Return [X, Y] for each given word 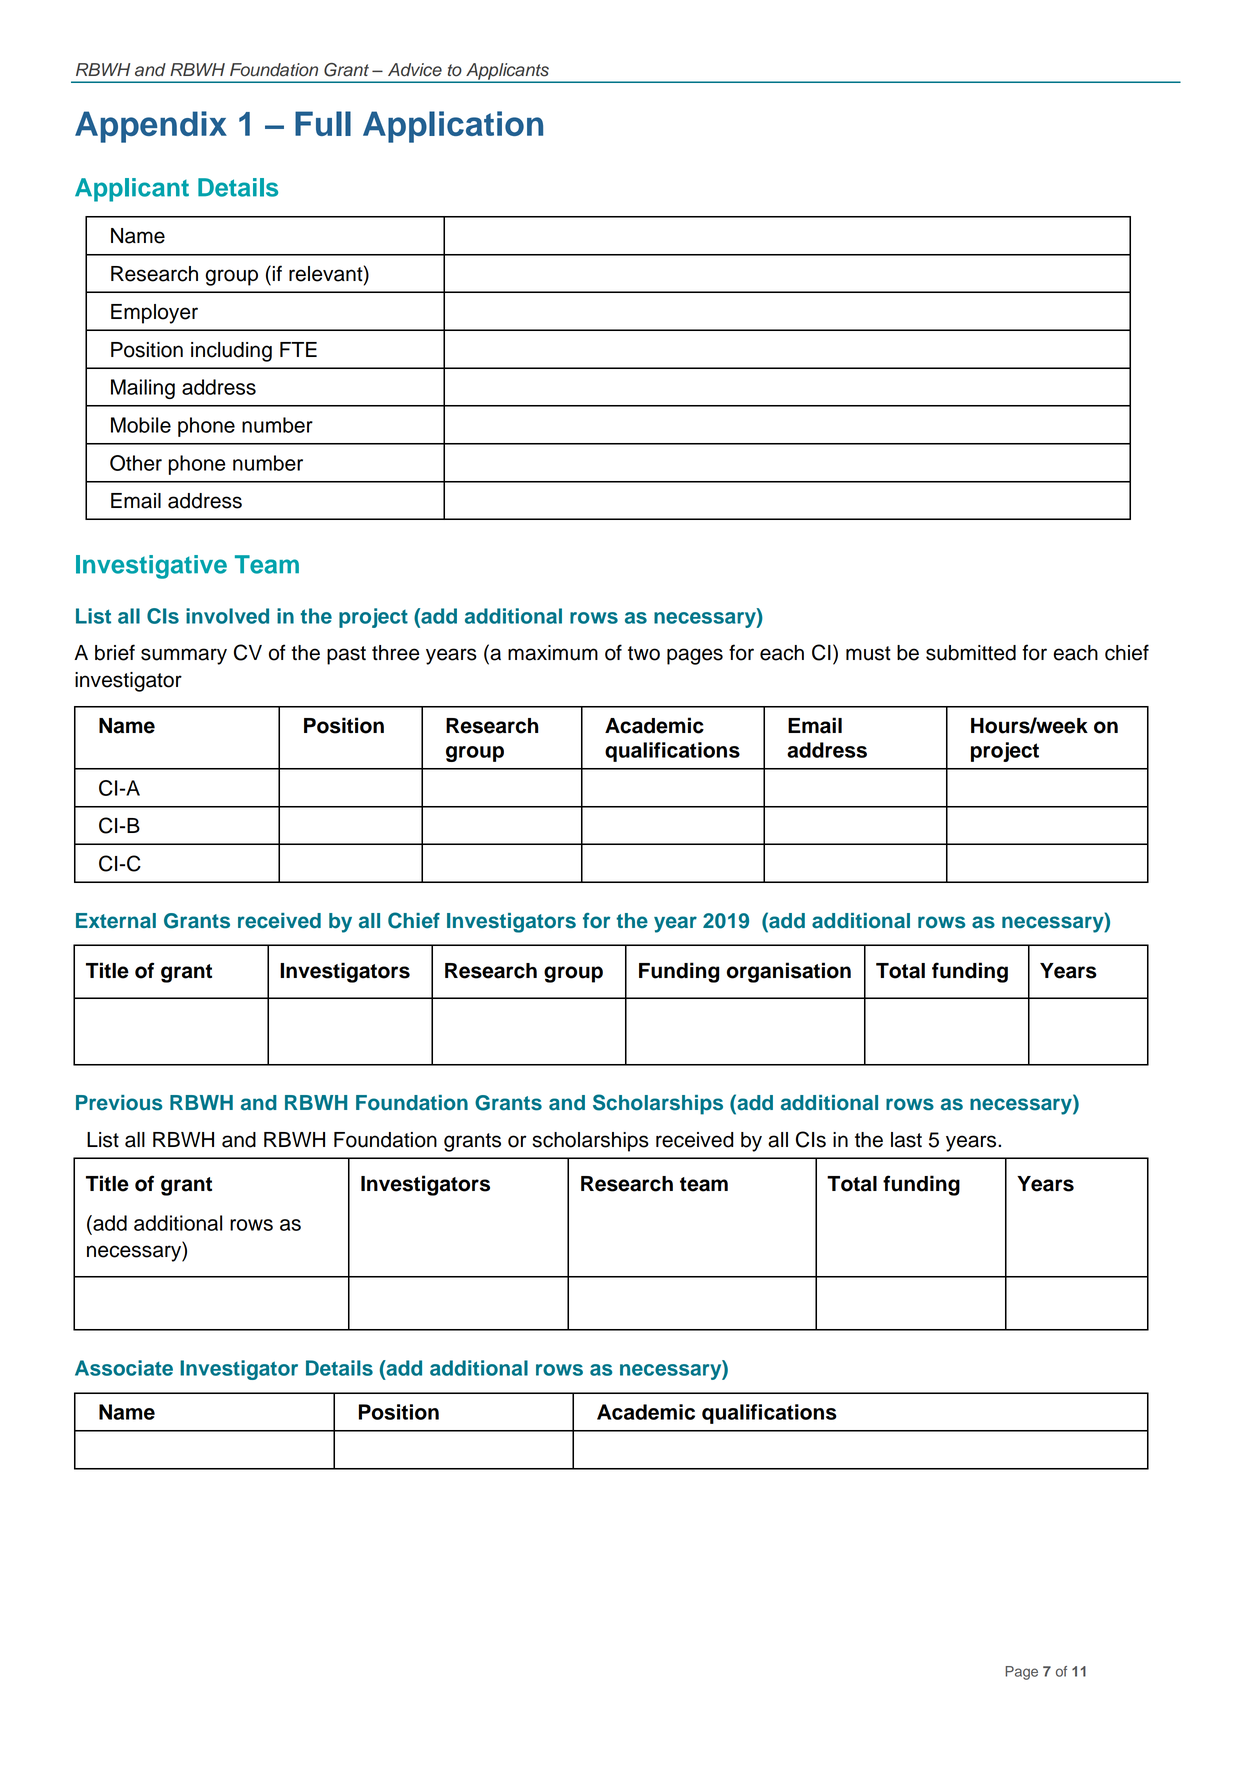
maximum [553, 653]
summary [184, 656]
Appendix [151, 127]
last [906, 1140]
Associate [124, 1368]
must [868, 653]
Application [453, 127]
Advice [415, 70]
